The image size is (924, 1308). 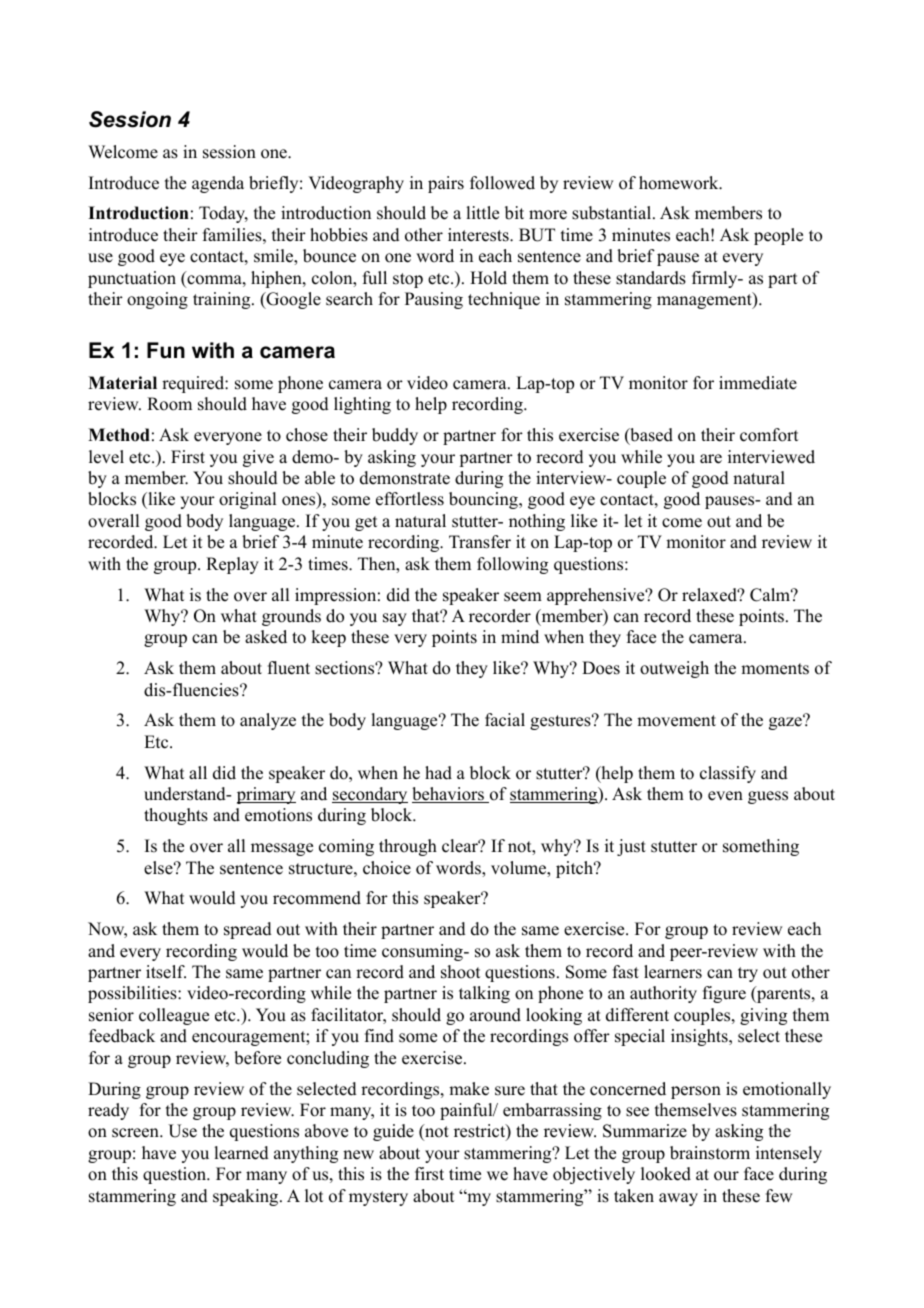 I want to click on Today, so click(x=223, y=214).
